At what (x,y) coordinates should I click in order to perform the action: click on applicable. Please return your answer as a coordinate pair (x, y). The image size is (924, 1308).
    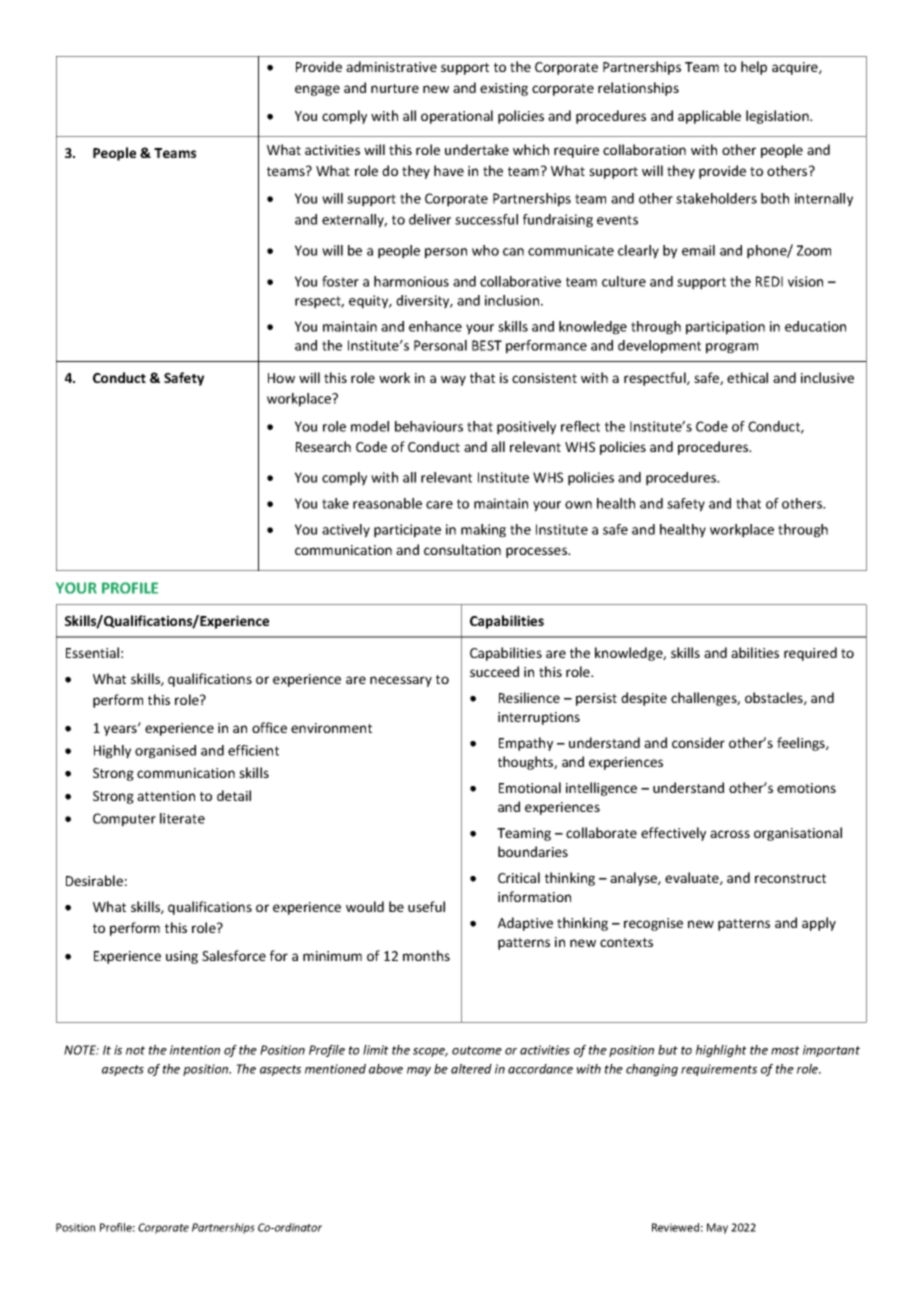
    Looking at the image, I should click on (709, 117).
